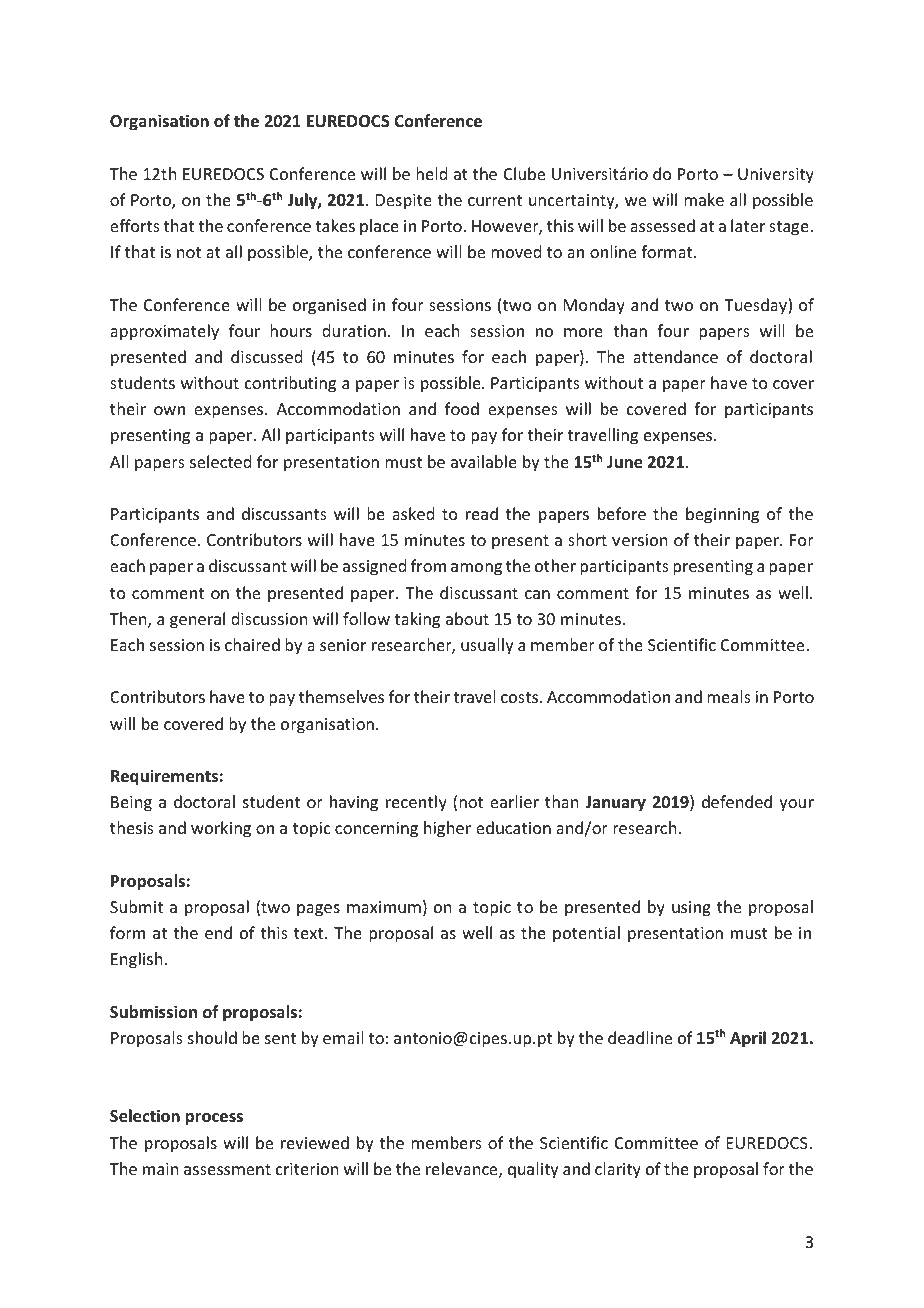 The height and width of the document is (1308, 924). What do you see at coordinates (447, 829) in the document?
I see `higher` at bounding box center [447, 829].
